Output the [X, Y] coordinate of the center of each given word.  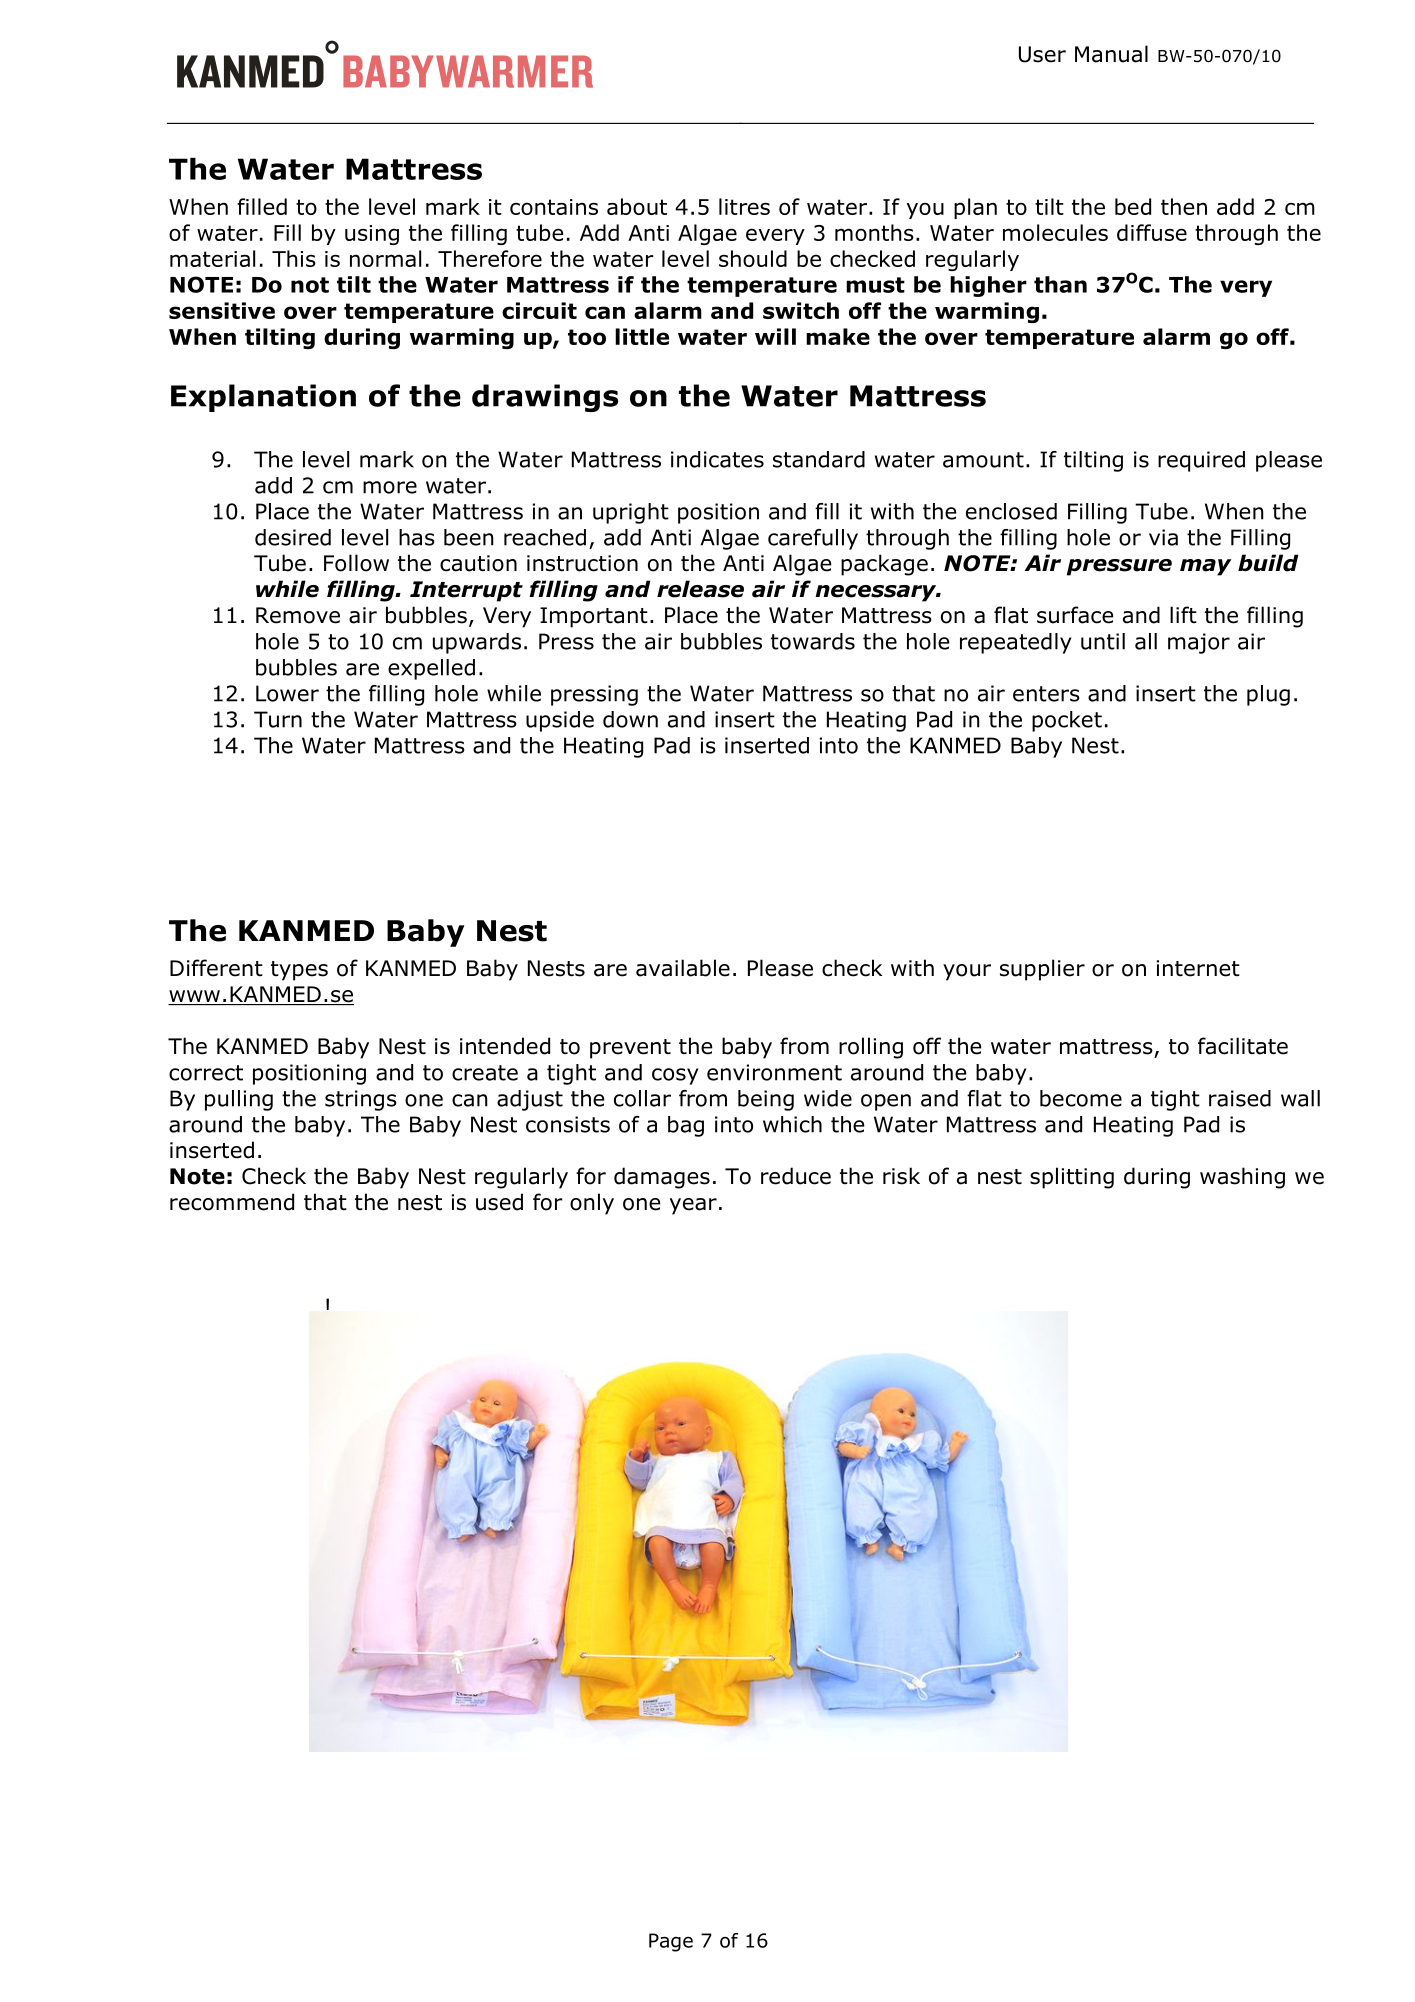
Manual [1111, 54]
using [372, 235]
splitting [1072, 1178]
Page [671, 1942]
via [1163, 537]
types [299, 971]
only [592, 1204]
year [693, 1206]
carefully [813, 539]
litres [744, 206]
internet [1198, 968]
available [683, 968]
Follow [356, 563]
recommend [232, 1202]
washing [1242, 1178]
